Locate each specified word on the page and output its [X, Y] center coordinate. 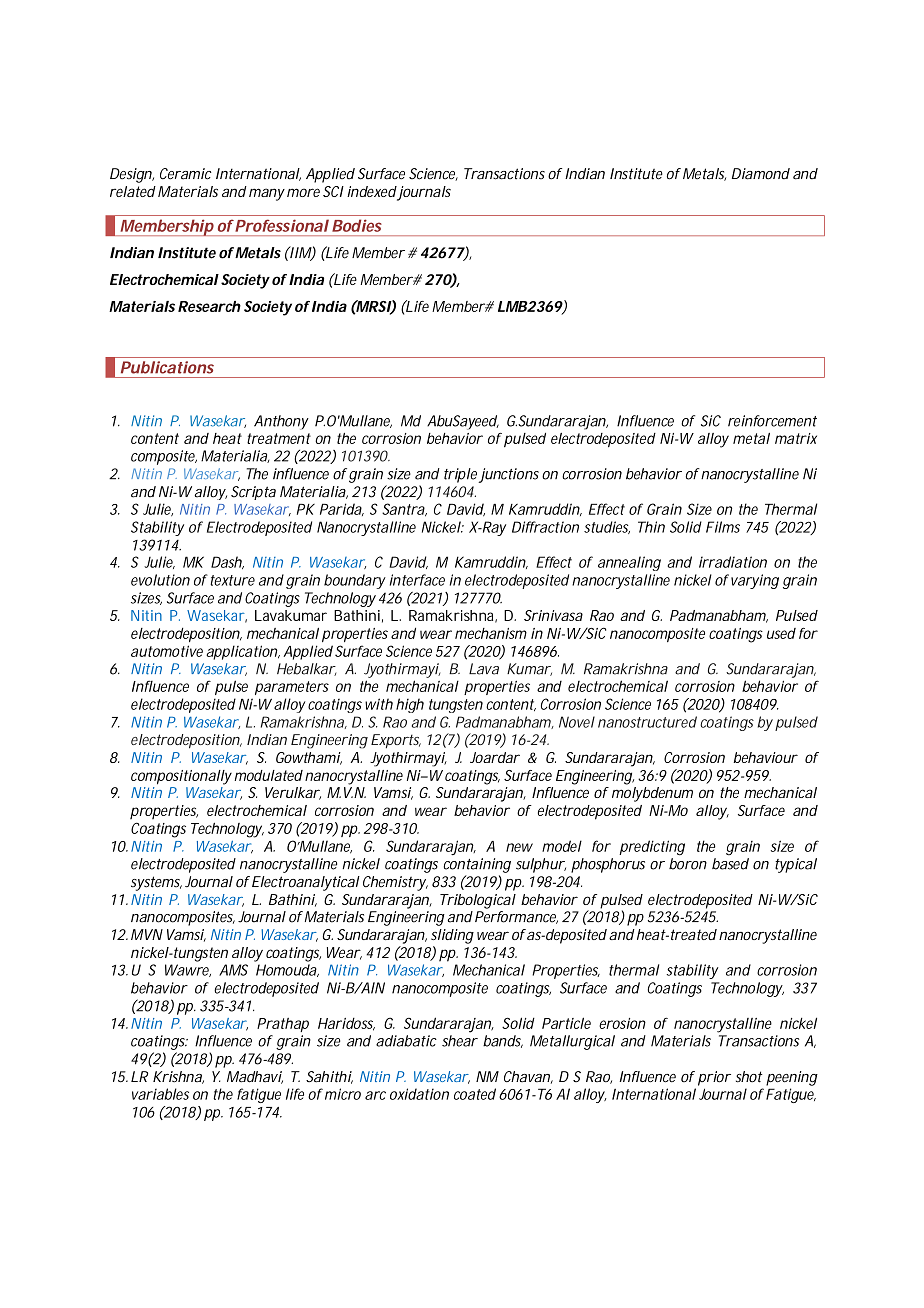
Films [723, 527]
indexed [372, 191]
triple [461, 475]
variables [160, 1094]
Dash [227, 562]
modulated [268, 775]
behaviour [765, 757]
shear [460, 1041]
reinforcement [772, 421]
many [267, 194]
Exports [396, 741]
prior [714, 1078]
